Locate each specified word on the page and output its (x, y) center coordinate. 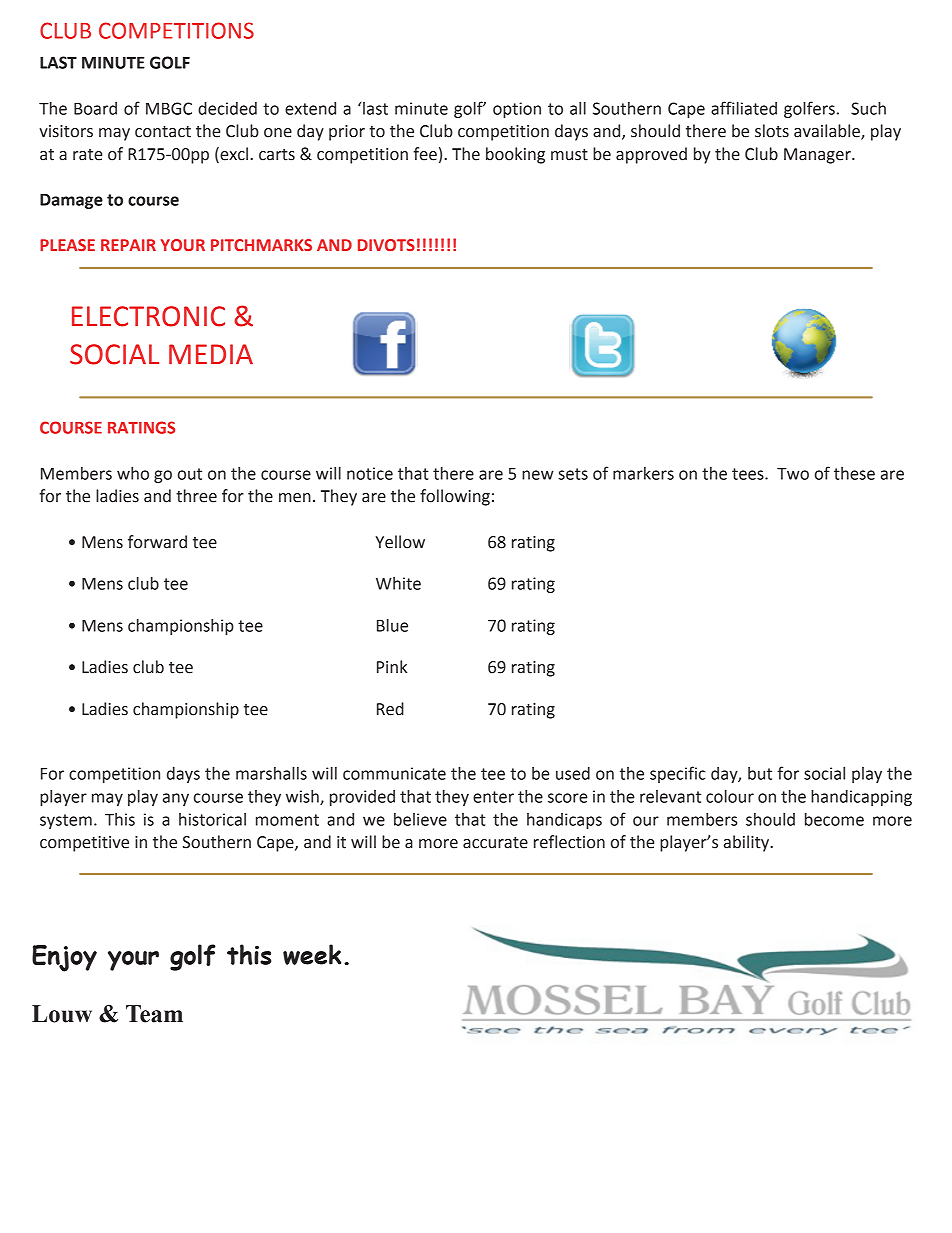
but (760, 773)
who (133, 473)
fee (425, 154)
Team (154, 1014)
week (312, 954)
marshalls (271, 773)
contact (163, 132)
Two (793, 474)
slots (772, 131)
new (538, 475)
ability (748, 843)
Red (390, 709)
